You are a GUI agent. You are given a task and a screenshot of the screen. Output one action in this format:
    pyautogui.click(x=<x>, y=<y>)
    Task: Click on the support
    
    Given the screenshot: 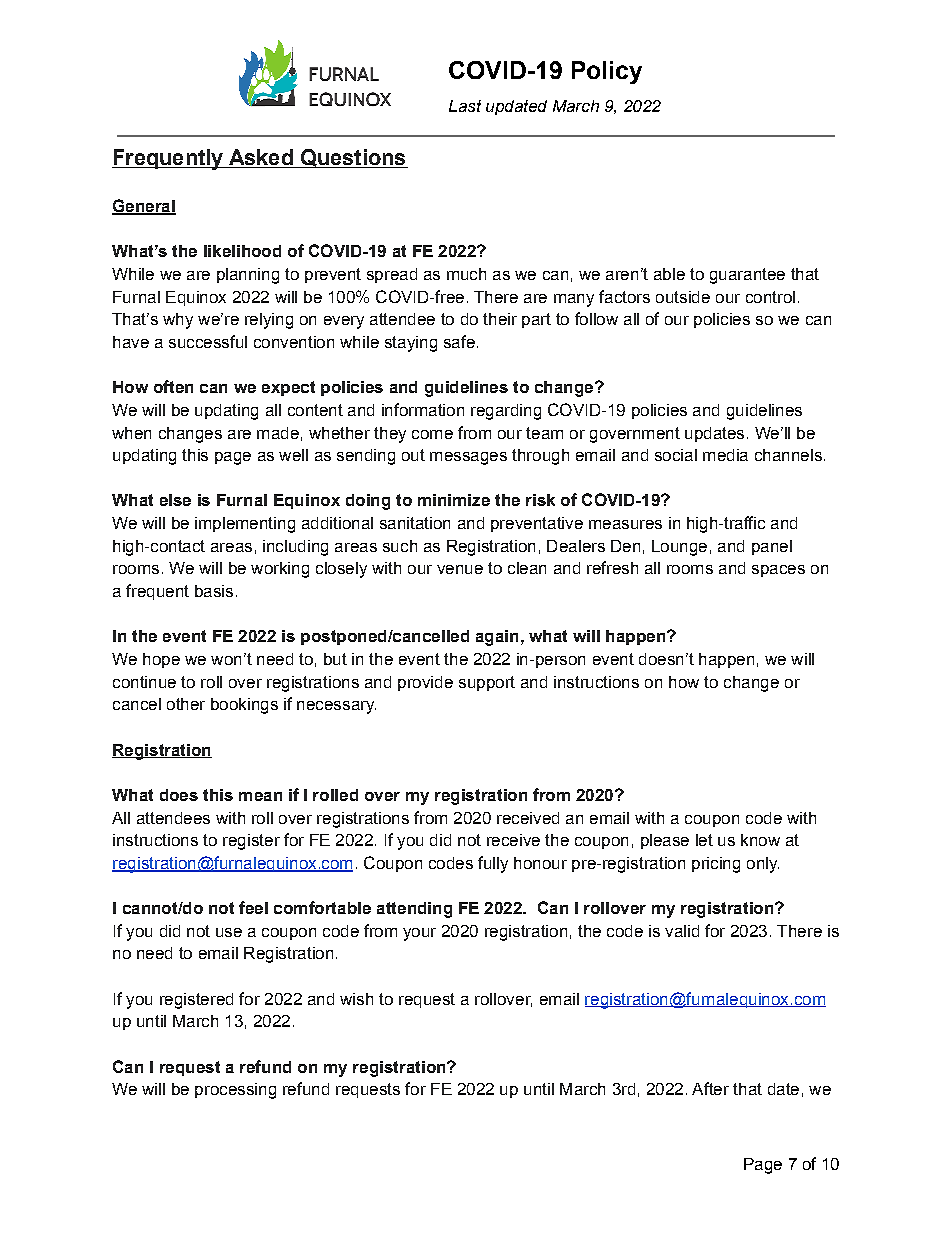 What is the action you would take?
    pyautogui.click(x=487, y=683)
